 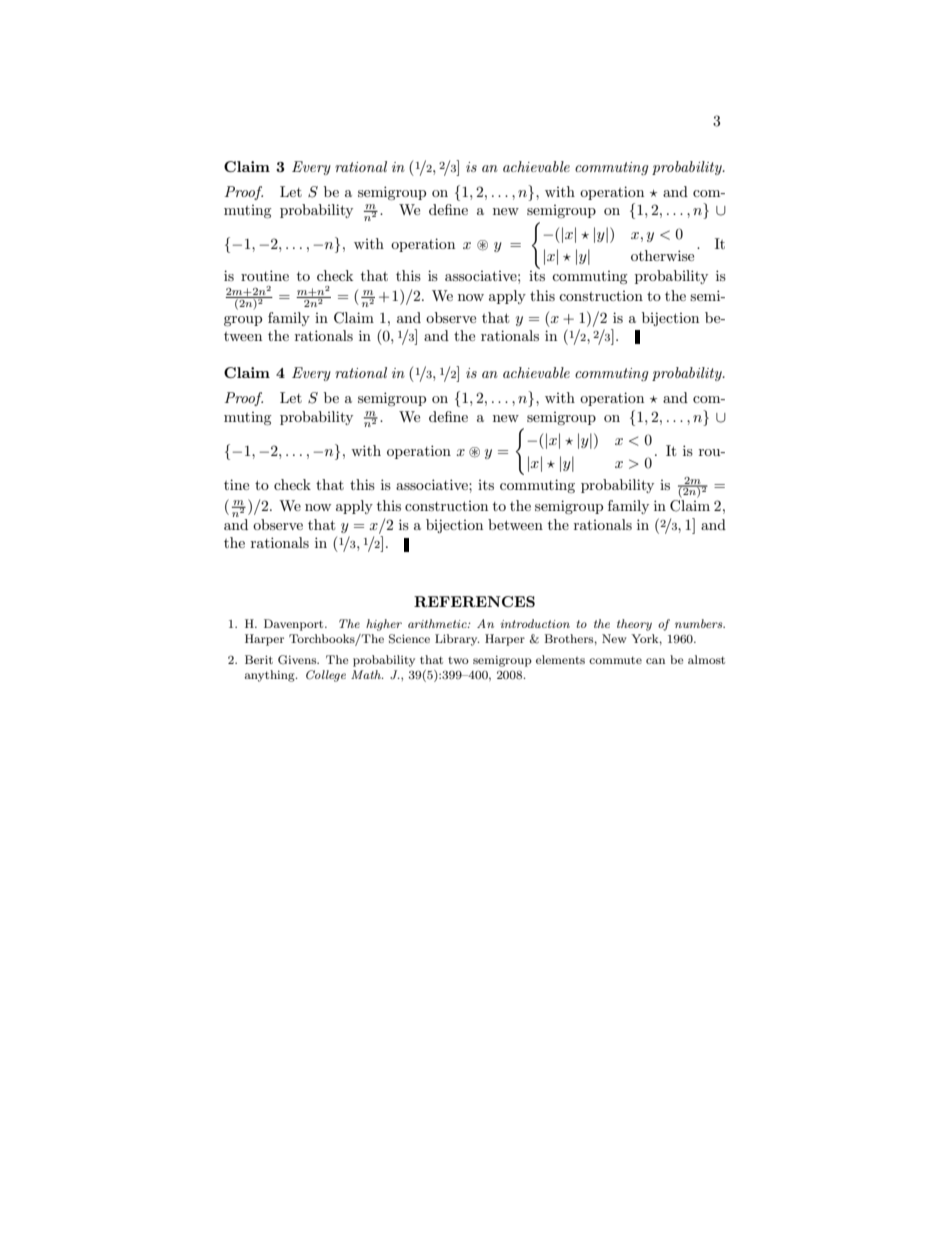 I want to click on theory, so click(x=634, y=625).
